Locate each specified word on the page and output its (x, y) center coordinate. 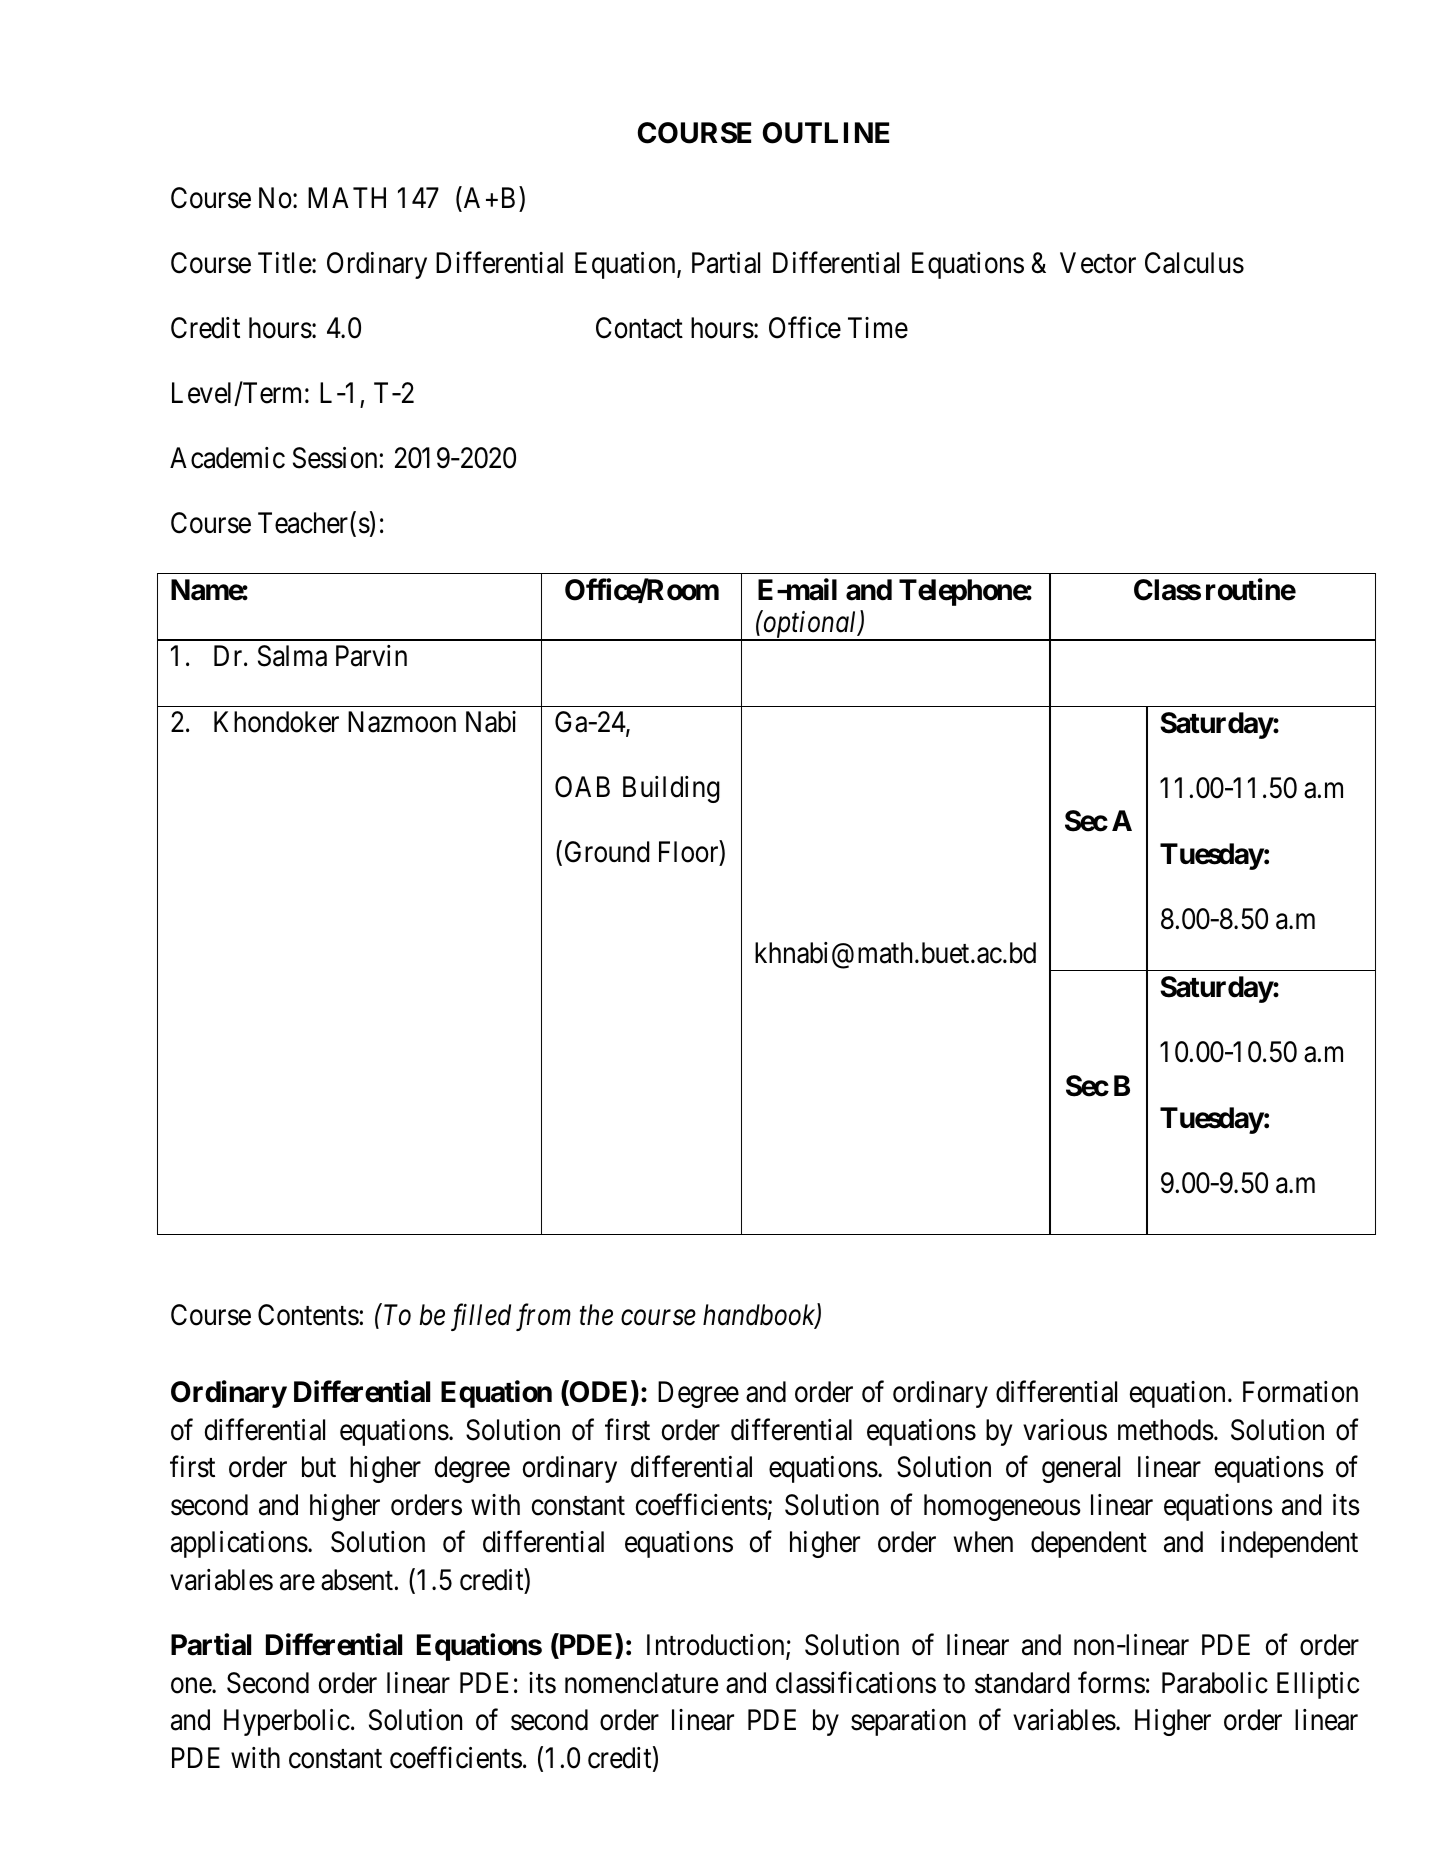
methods (1166, 1430)
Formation (1300, 1392)
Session (335, 458)
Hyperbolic (287, 1722)
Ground (607, 852)
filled (481, 1317)
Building (671, 789)
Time (878, 328)
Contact (639, 328)
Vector (1098, 263)
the (596, 1315)
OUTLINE (826, 133)
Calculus (1194, 263)
